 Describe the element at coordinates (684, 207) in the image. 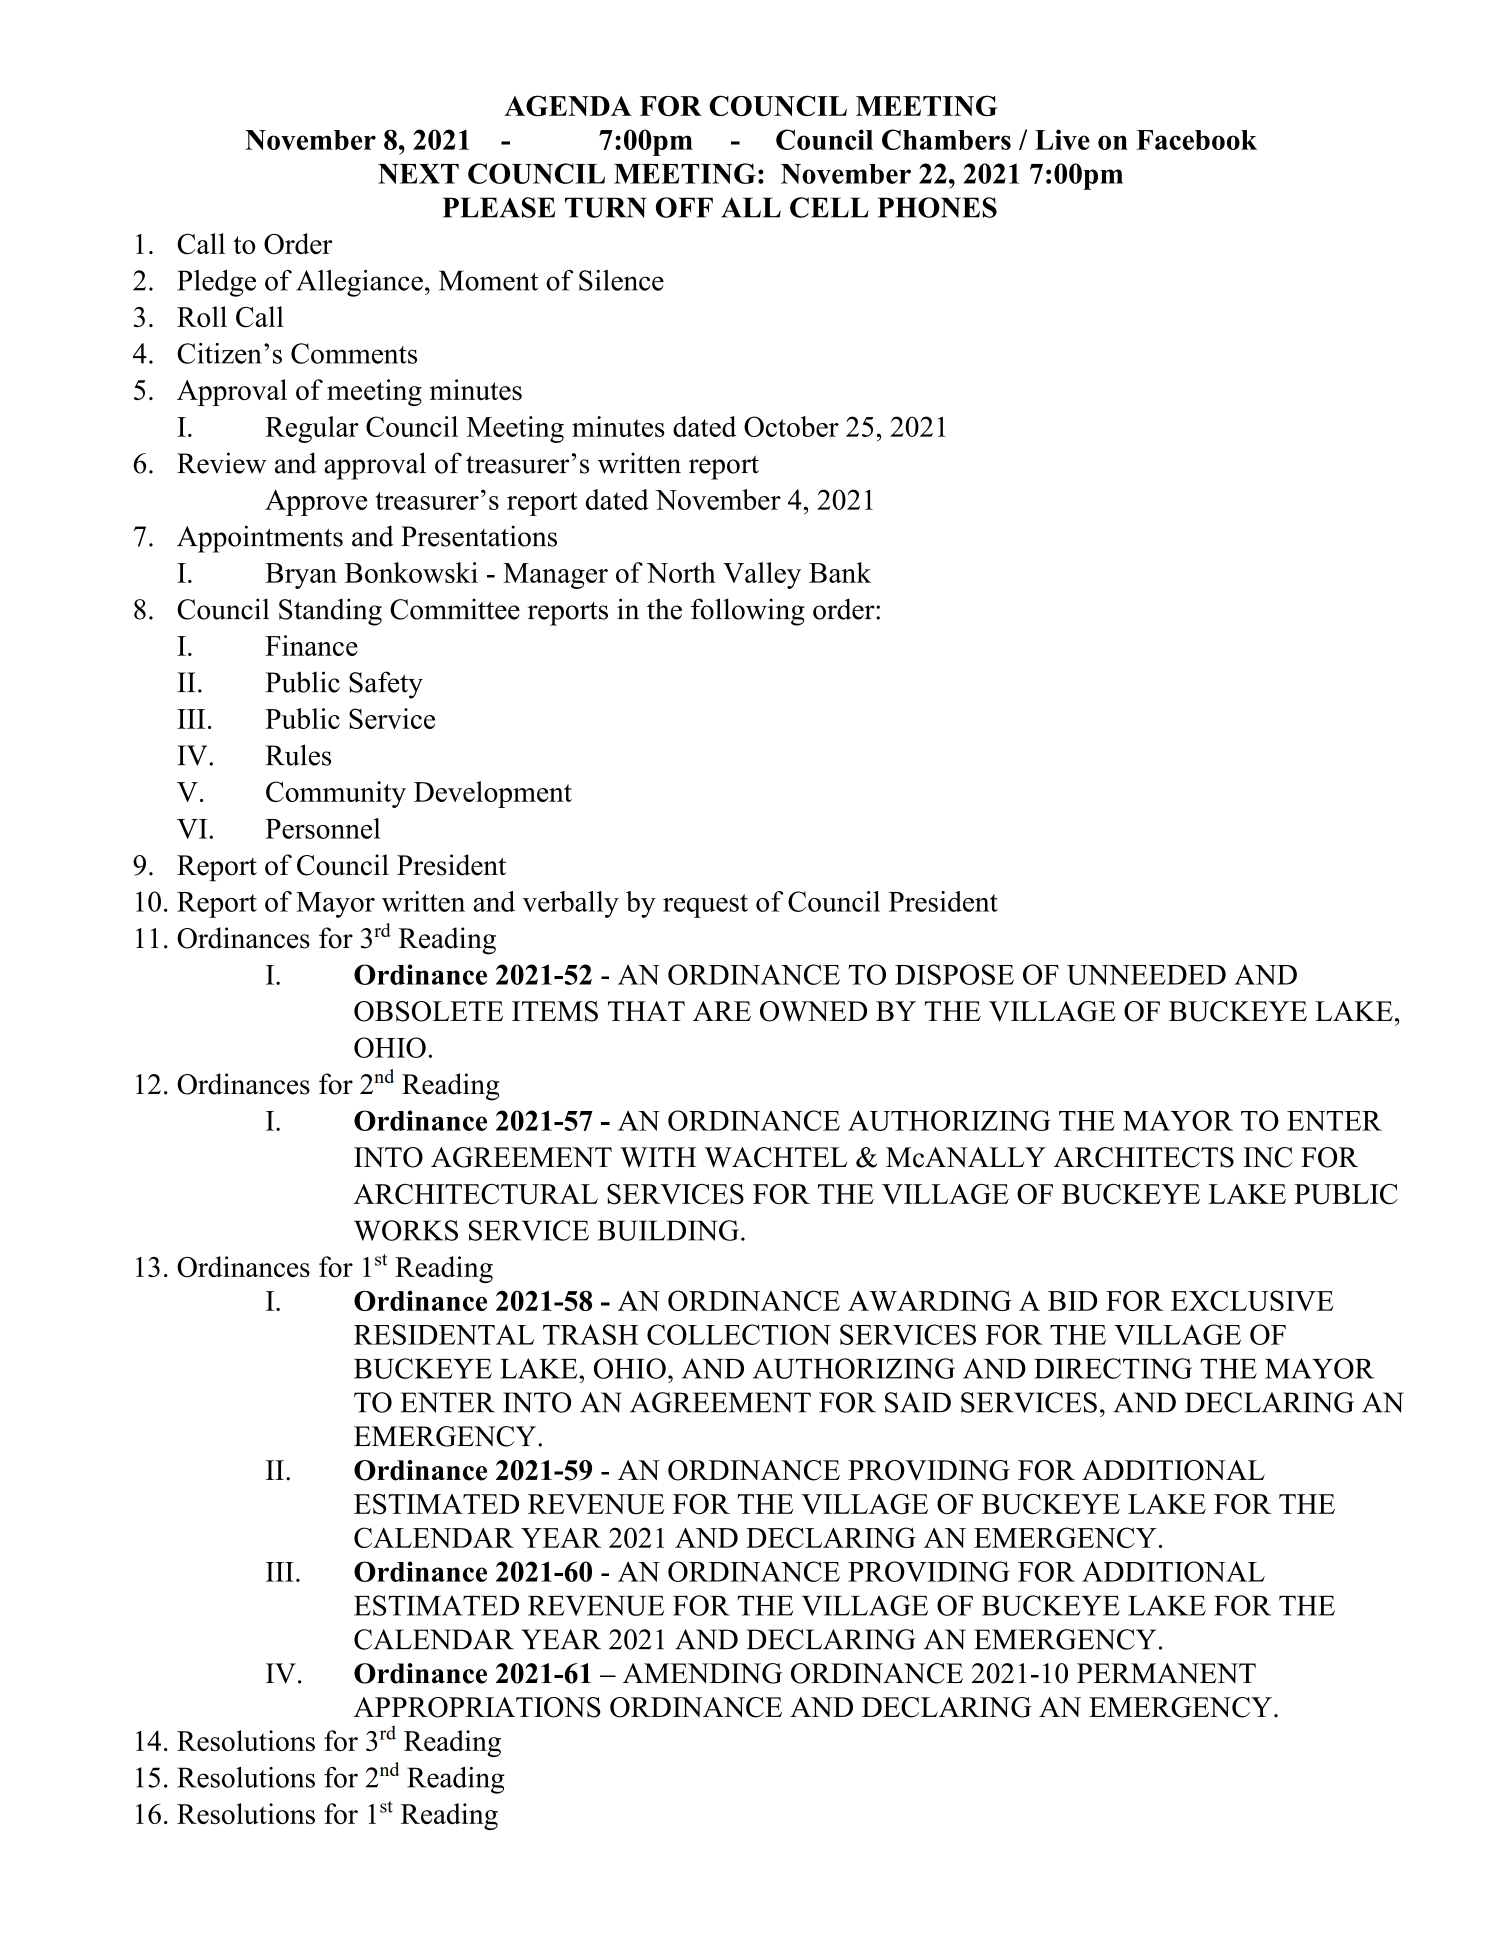

I see `OFF` at that location.
